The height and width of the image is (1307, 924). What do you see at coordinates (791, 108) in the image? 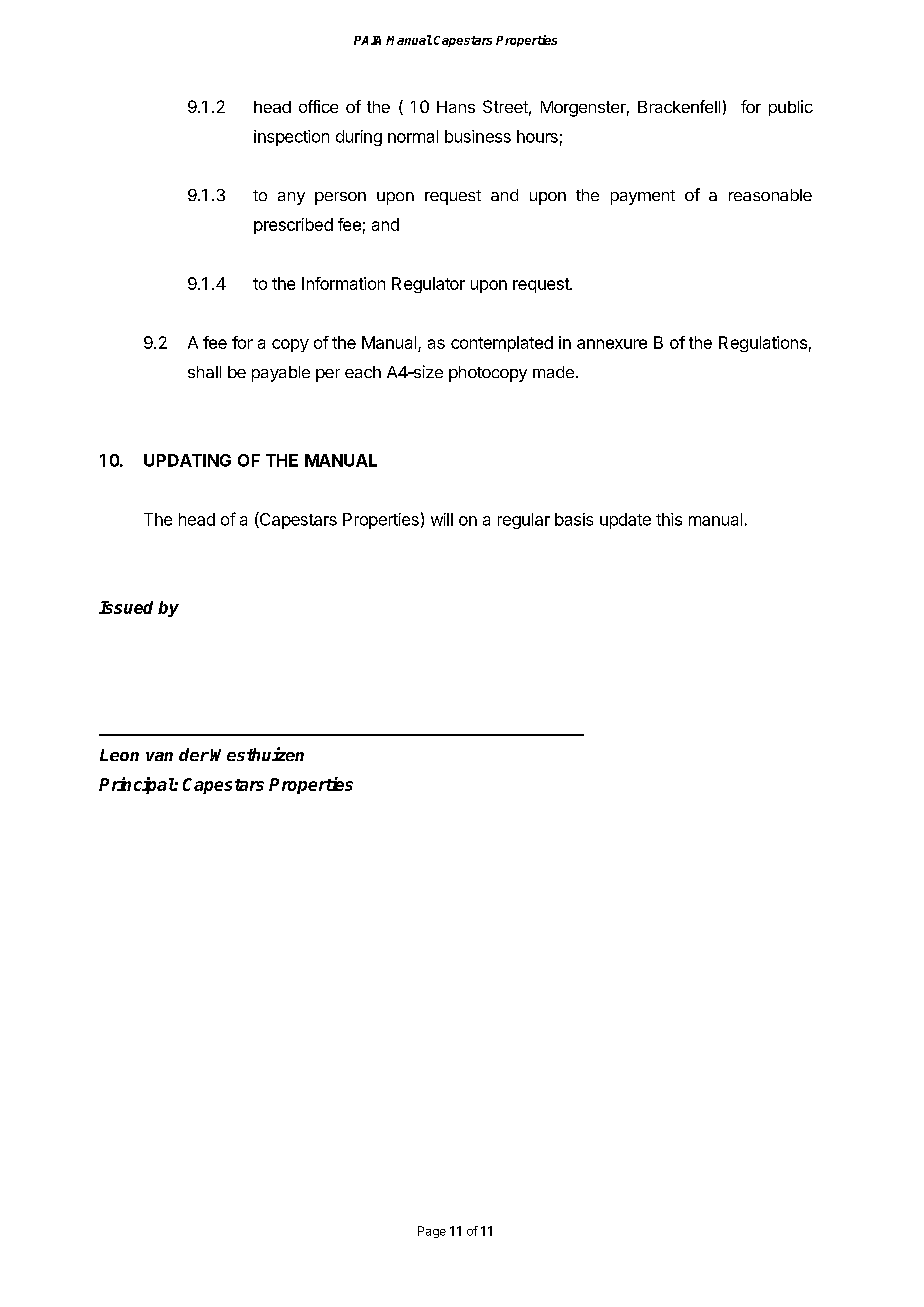
I see `public` at bounding box center [791, 108].
